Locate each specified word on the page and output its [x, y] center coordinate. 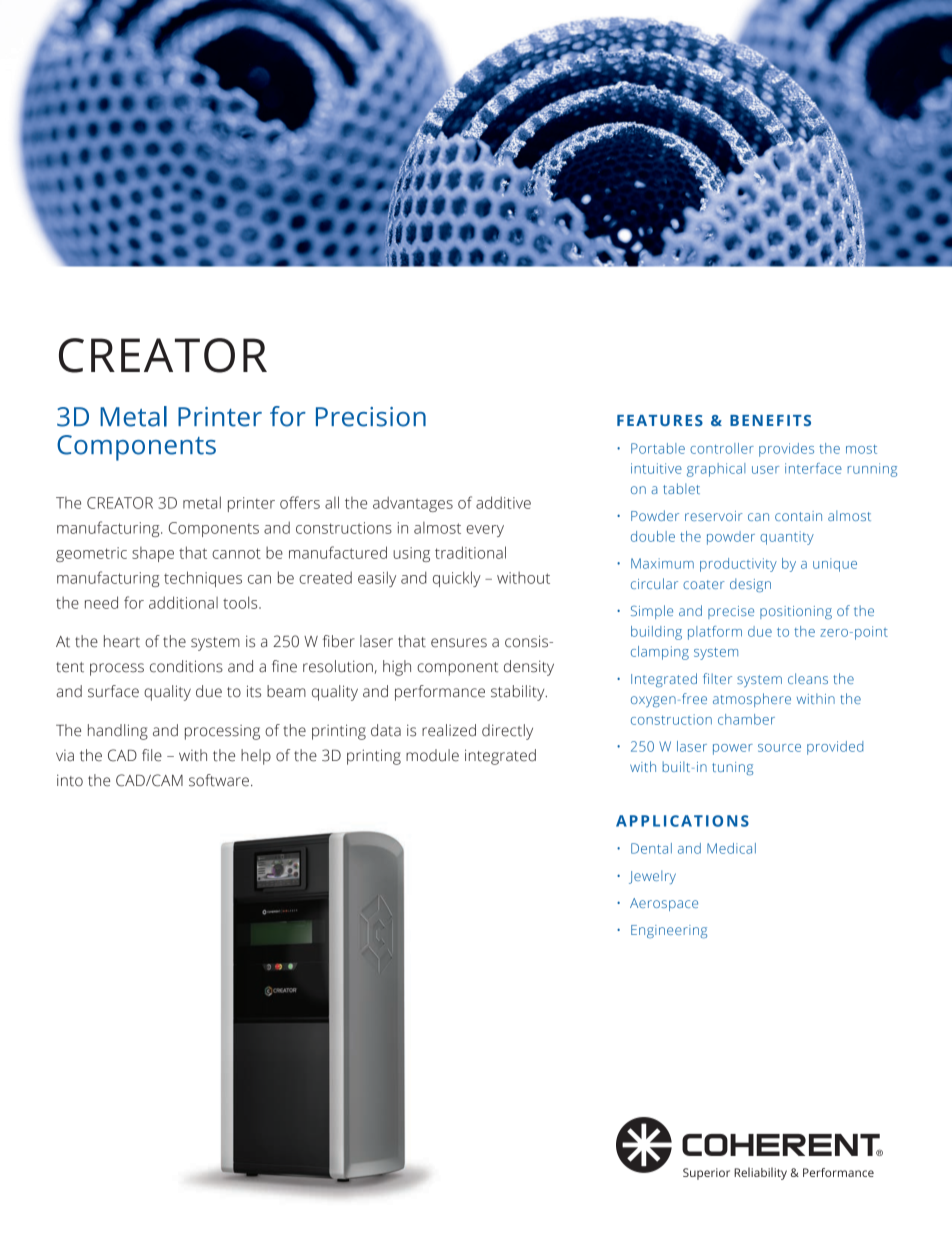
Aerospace [664, 904]
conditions [186, 666]
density [529, 668]
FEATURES [660, 420]
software [219, 780]
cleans [808, 678]
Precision [371, 417]
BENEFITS [770, 420]
